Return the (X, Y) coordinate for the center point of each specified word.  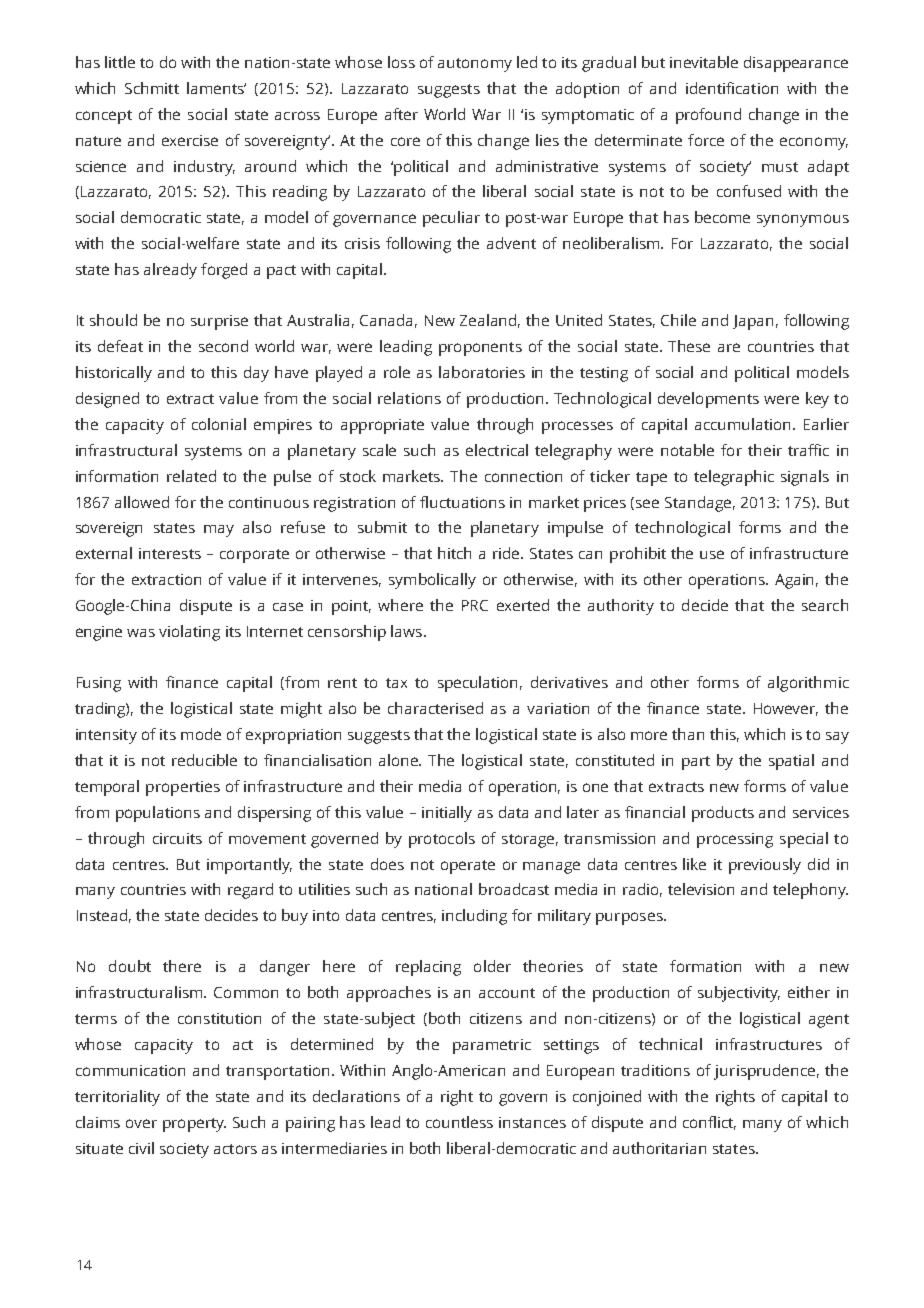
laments (216, 88)
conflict (709, 1123)
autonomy (475, 65)
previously (765, 866)
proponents (480, 349)
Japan (753, 322)
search (825, 605)
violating (189, 633)
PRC (475, 605)
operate (468, 867)
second (223, 346)
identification (732, 88)
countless (459, 1122)
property (194, 1125)
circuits (177, 838)
